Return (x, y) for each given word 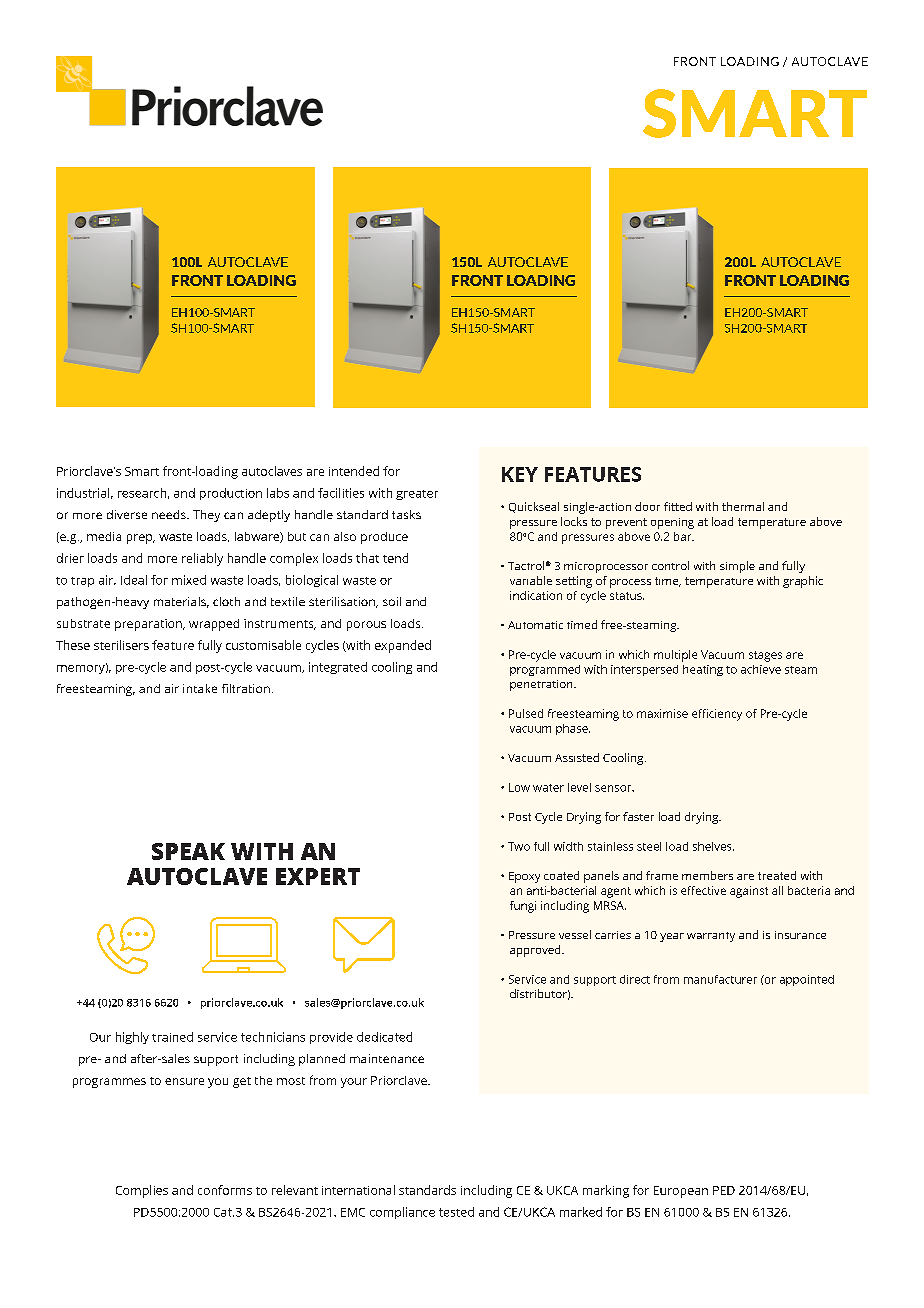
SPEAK (188, 851)
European (681, 1192)
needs (170, 514)
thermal (743, 506)
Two (519, 846)
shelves (713, 846)
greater (417, 495)
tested (456, 1212)
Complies (142, 1191)
